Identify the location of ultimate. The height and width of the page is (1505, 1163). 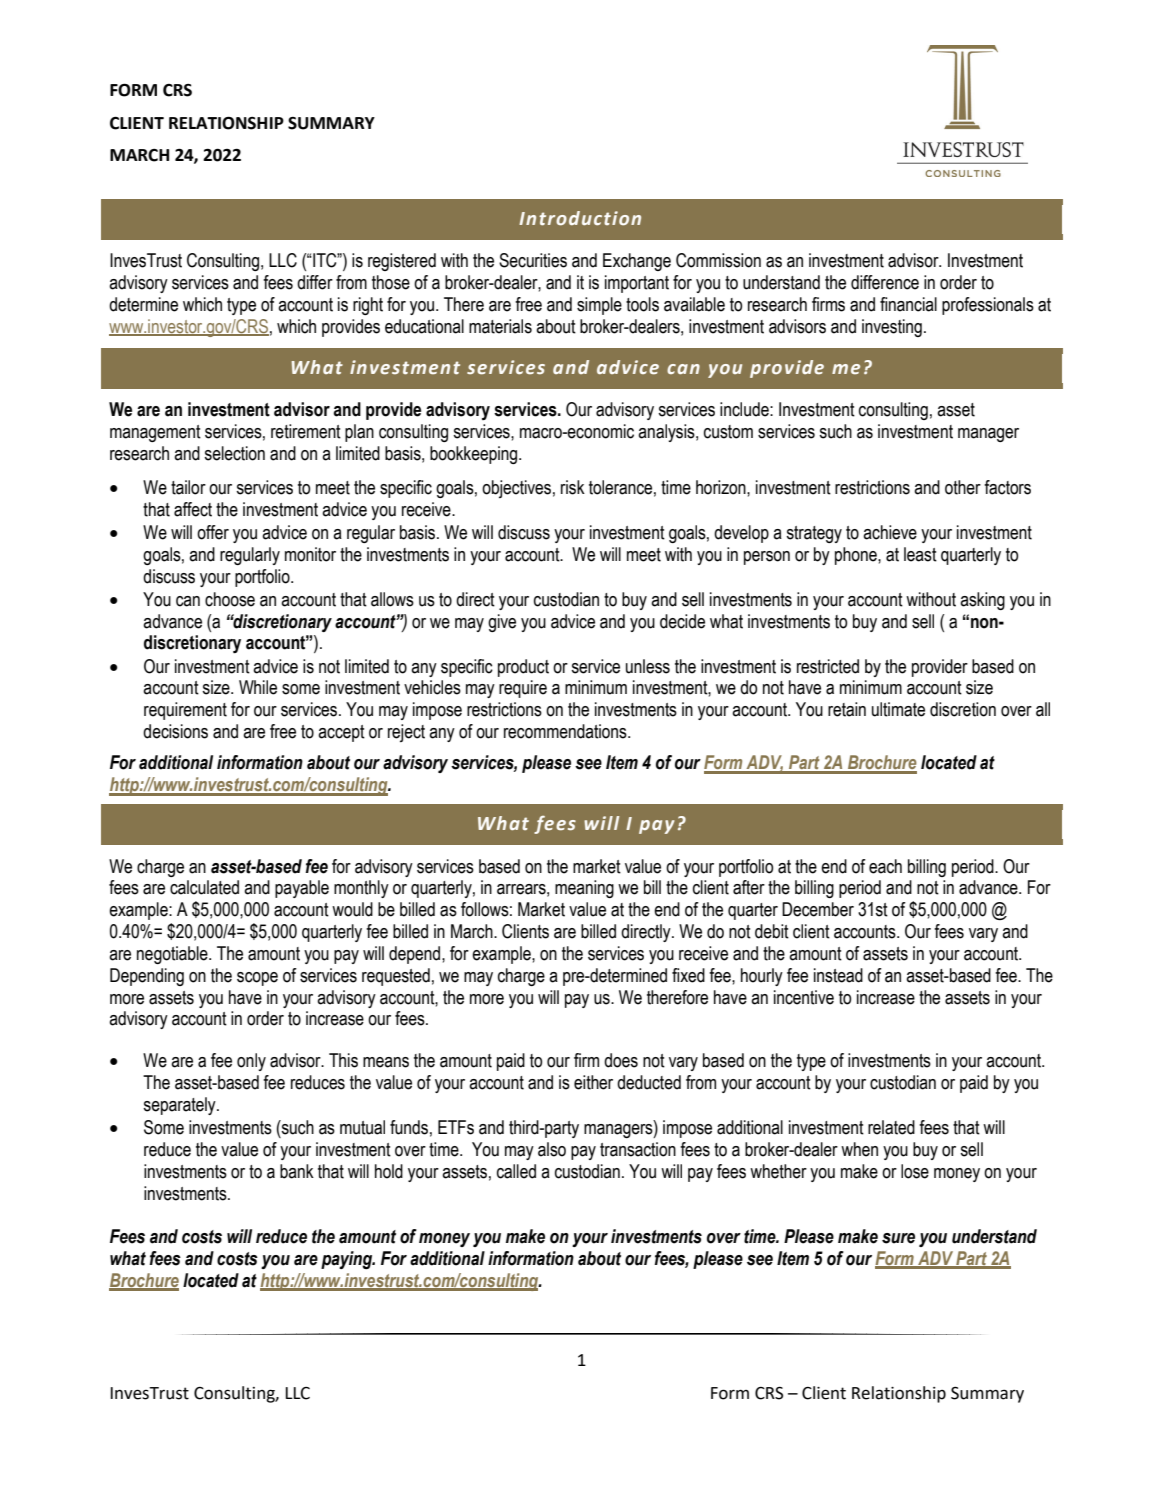
(898, 709).
